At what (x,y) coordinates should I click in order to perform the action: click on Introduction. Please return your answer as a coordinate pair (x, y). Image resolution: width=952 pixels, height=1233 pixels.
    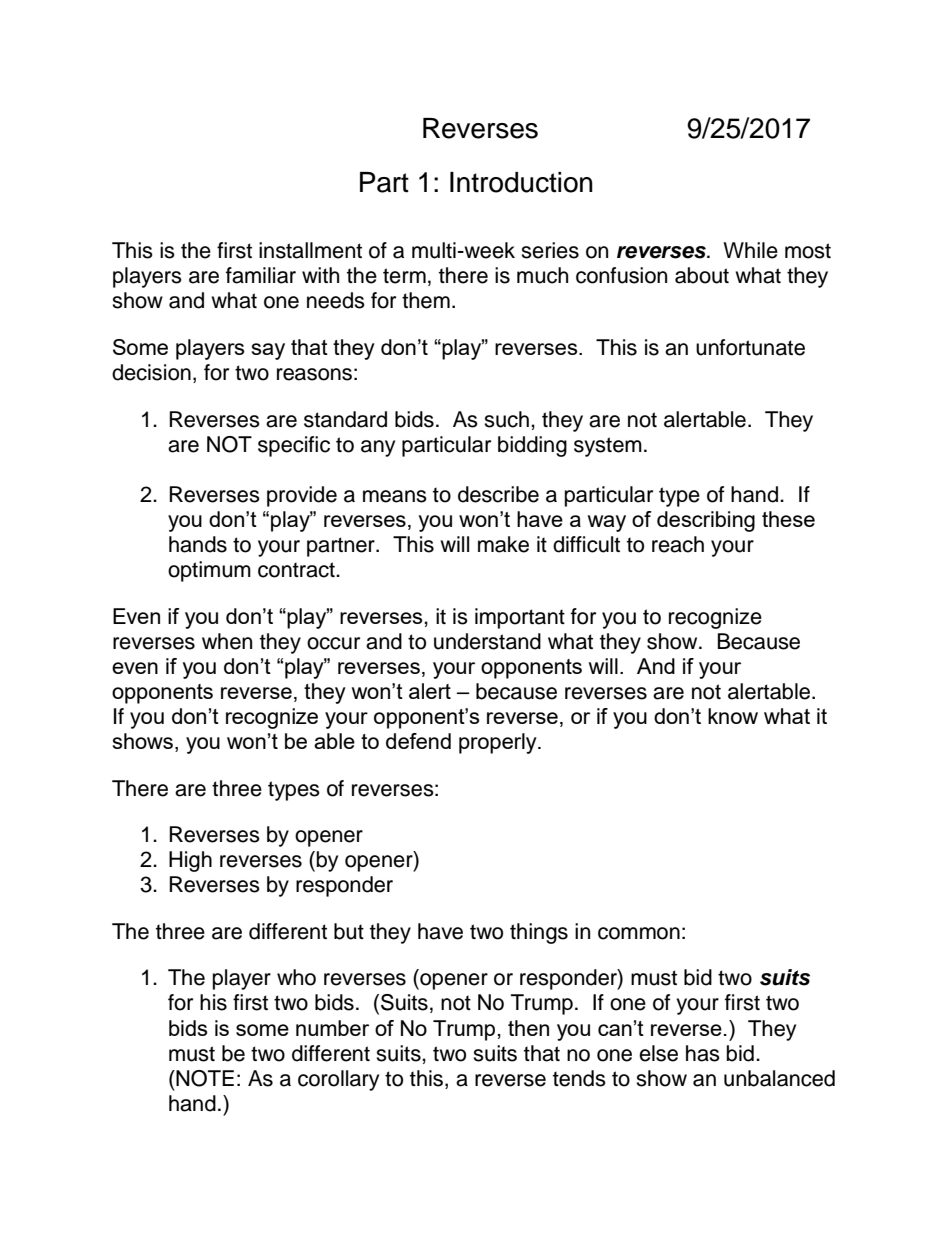
    Looking at the image, I should click on (521, 182).
